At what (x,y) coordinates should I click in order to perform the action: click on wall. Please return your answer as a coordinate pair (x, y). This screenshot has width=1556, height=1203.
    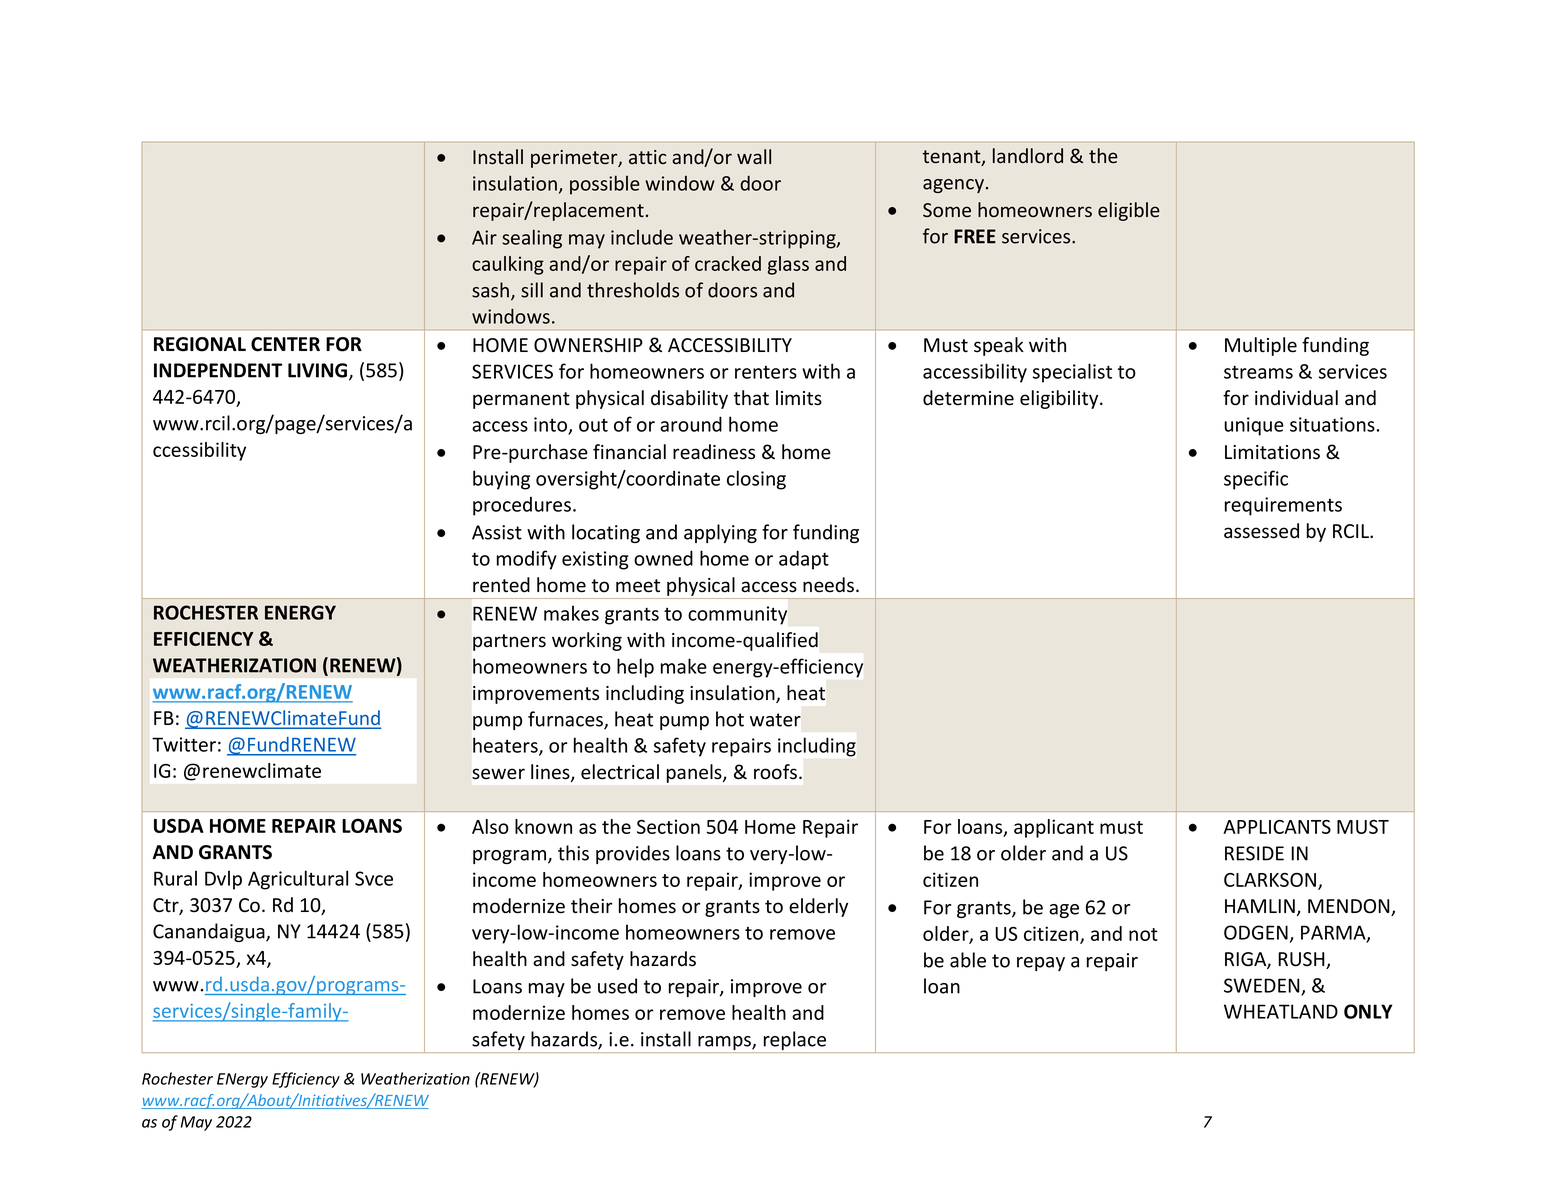
    Looking at the image, I should click on (754, 156).
